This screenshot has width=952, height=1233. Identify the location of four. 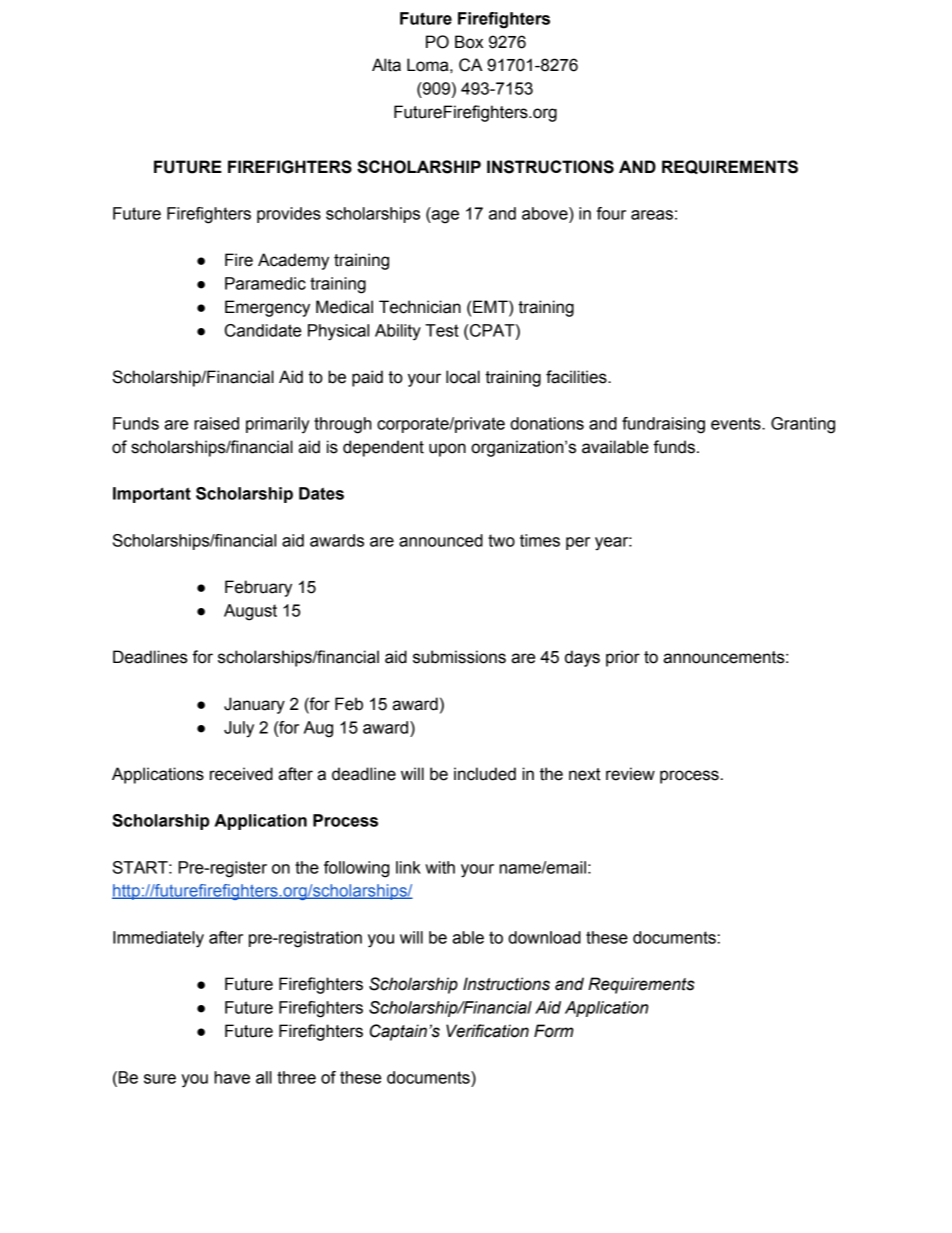
(611, 213).
